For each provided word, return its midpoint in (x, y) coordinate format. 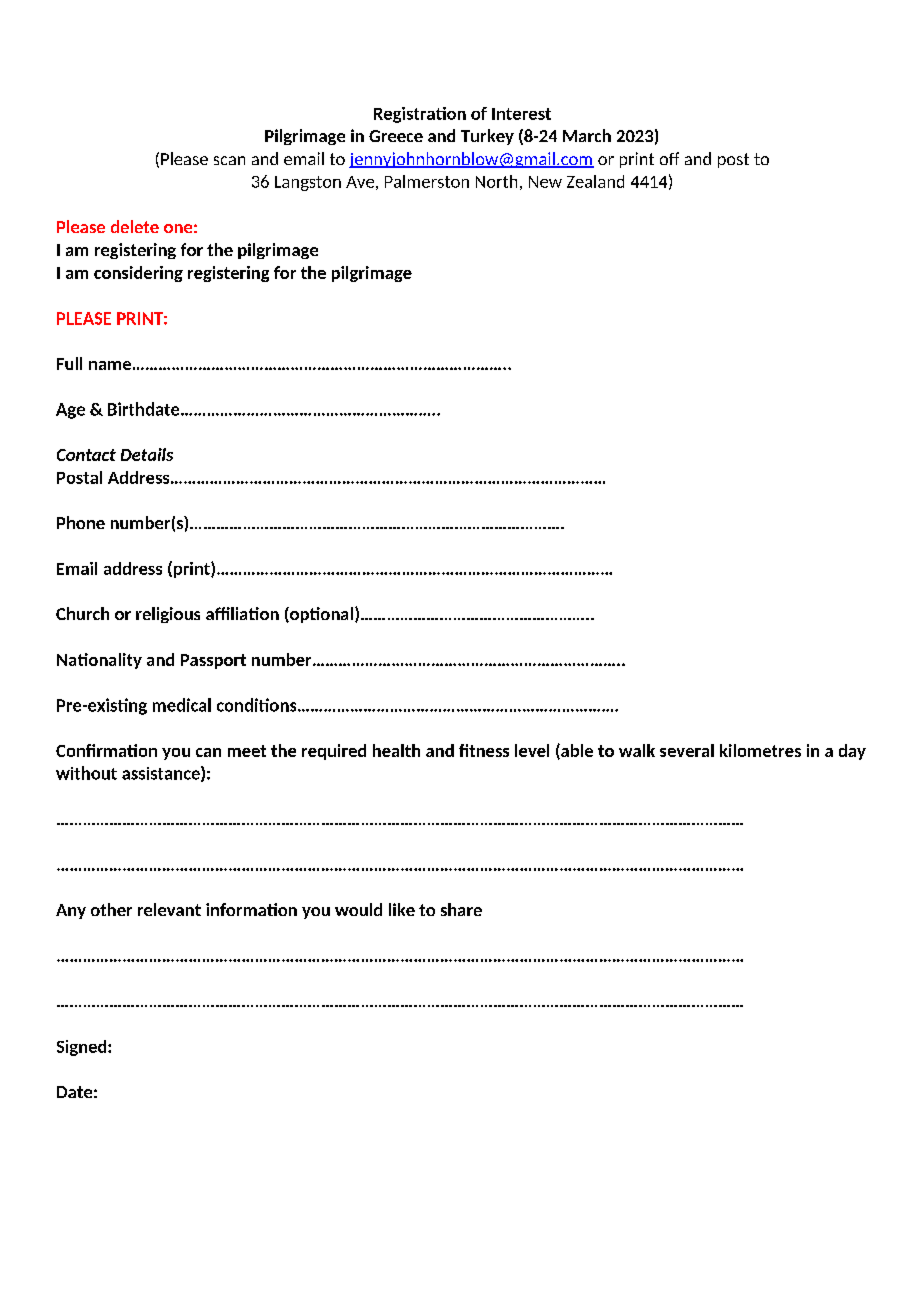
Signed (83, 1048)
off (669, 158)
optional (320, 615)
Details (147, 454)
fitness (484, 750)
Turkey (487, 137)
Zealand (595, 181)
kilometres (760, 750)
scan (229, 160)
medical (182, 705)
